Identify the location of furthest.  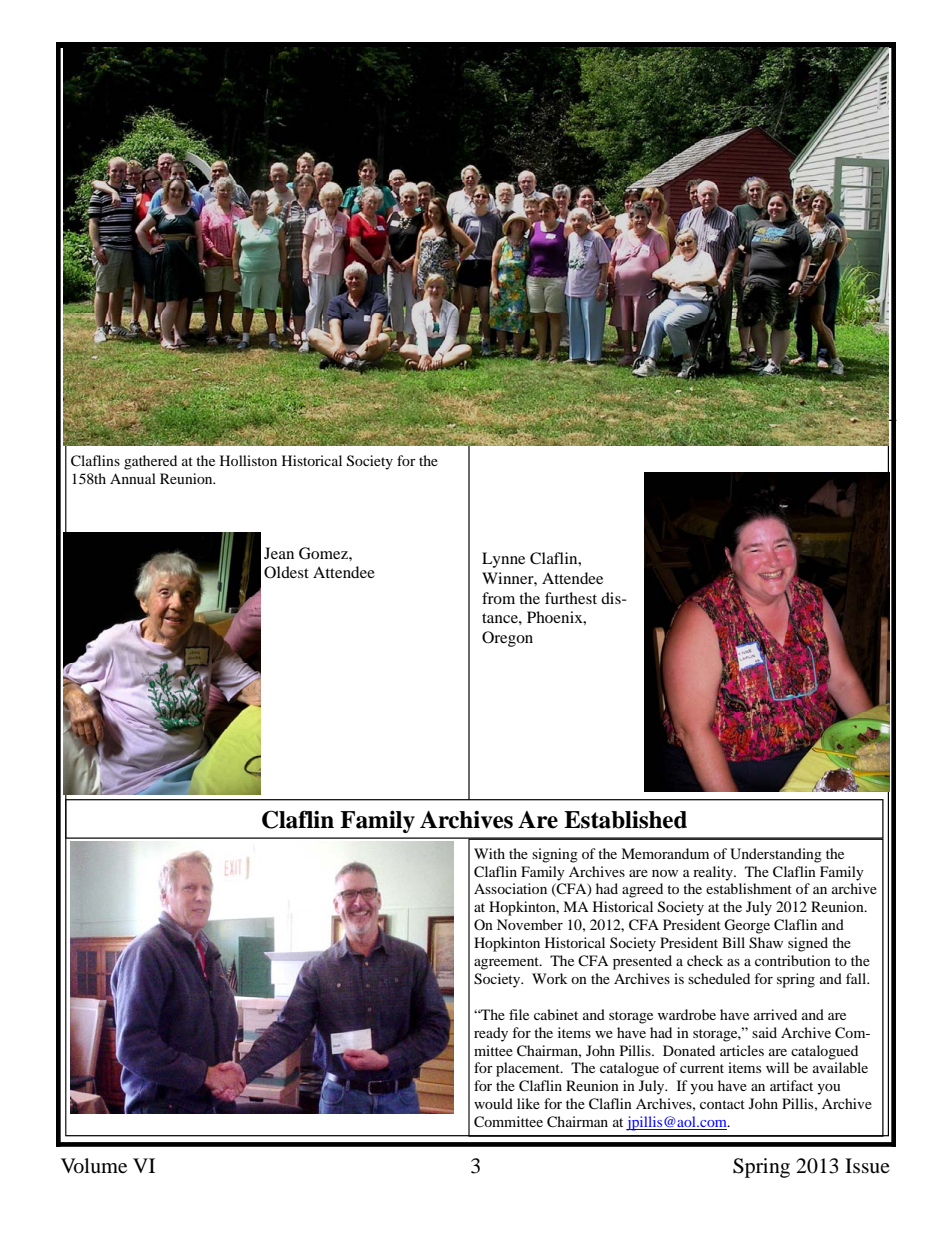
(571, 598).
